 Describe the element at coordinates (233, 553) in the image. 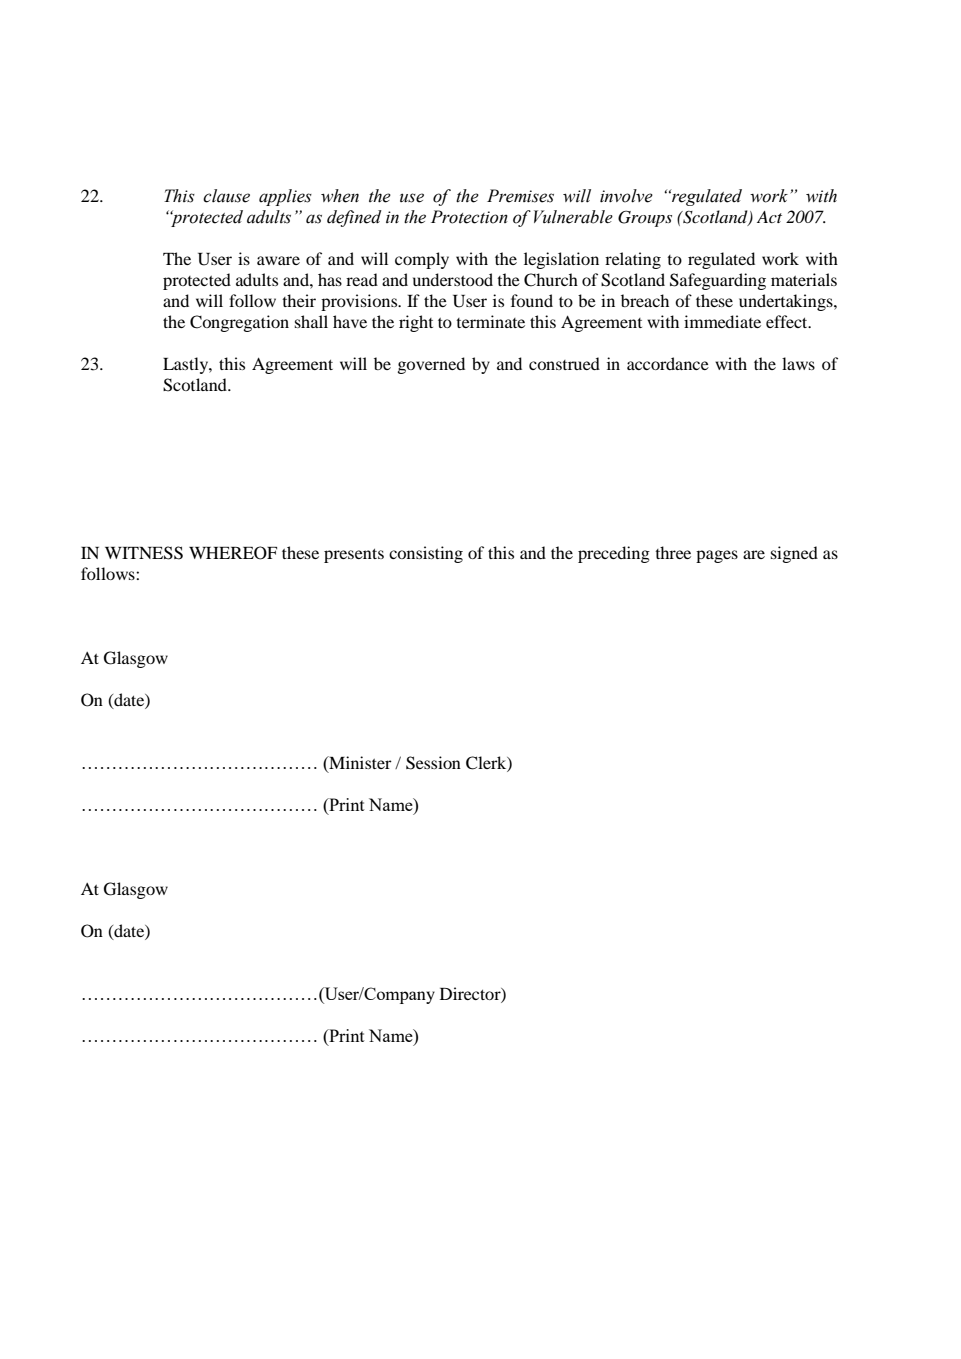

I see `WHEREOF` at that location.
